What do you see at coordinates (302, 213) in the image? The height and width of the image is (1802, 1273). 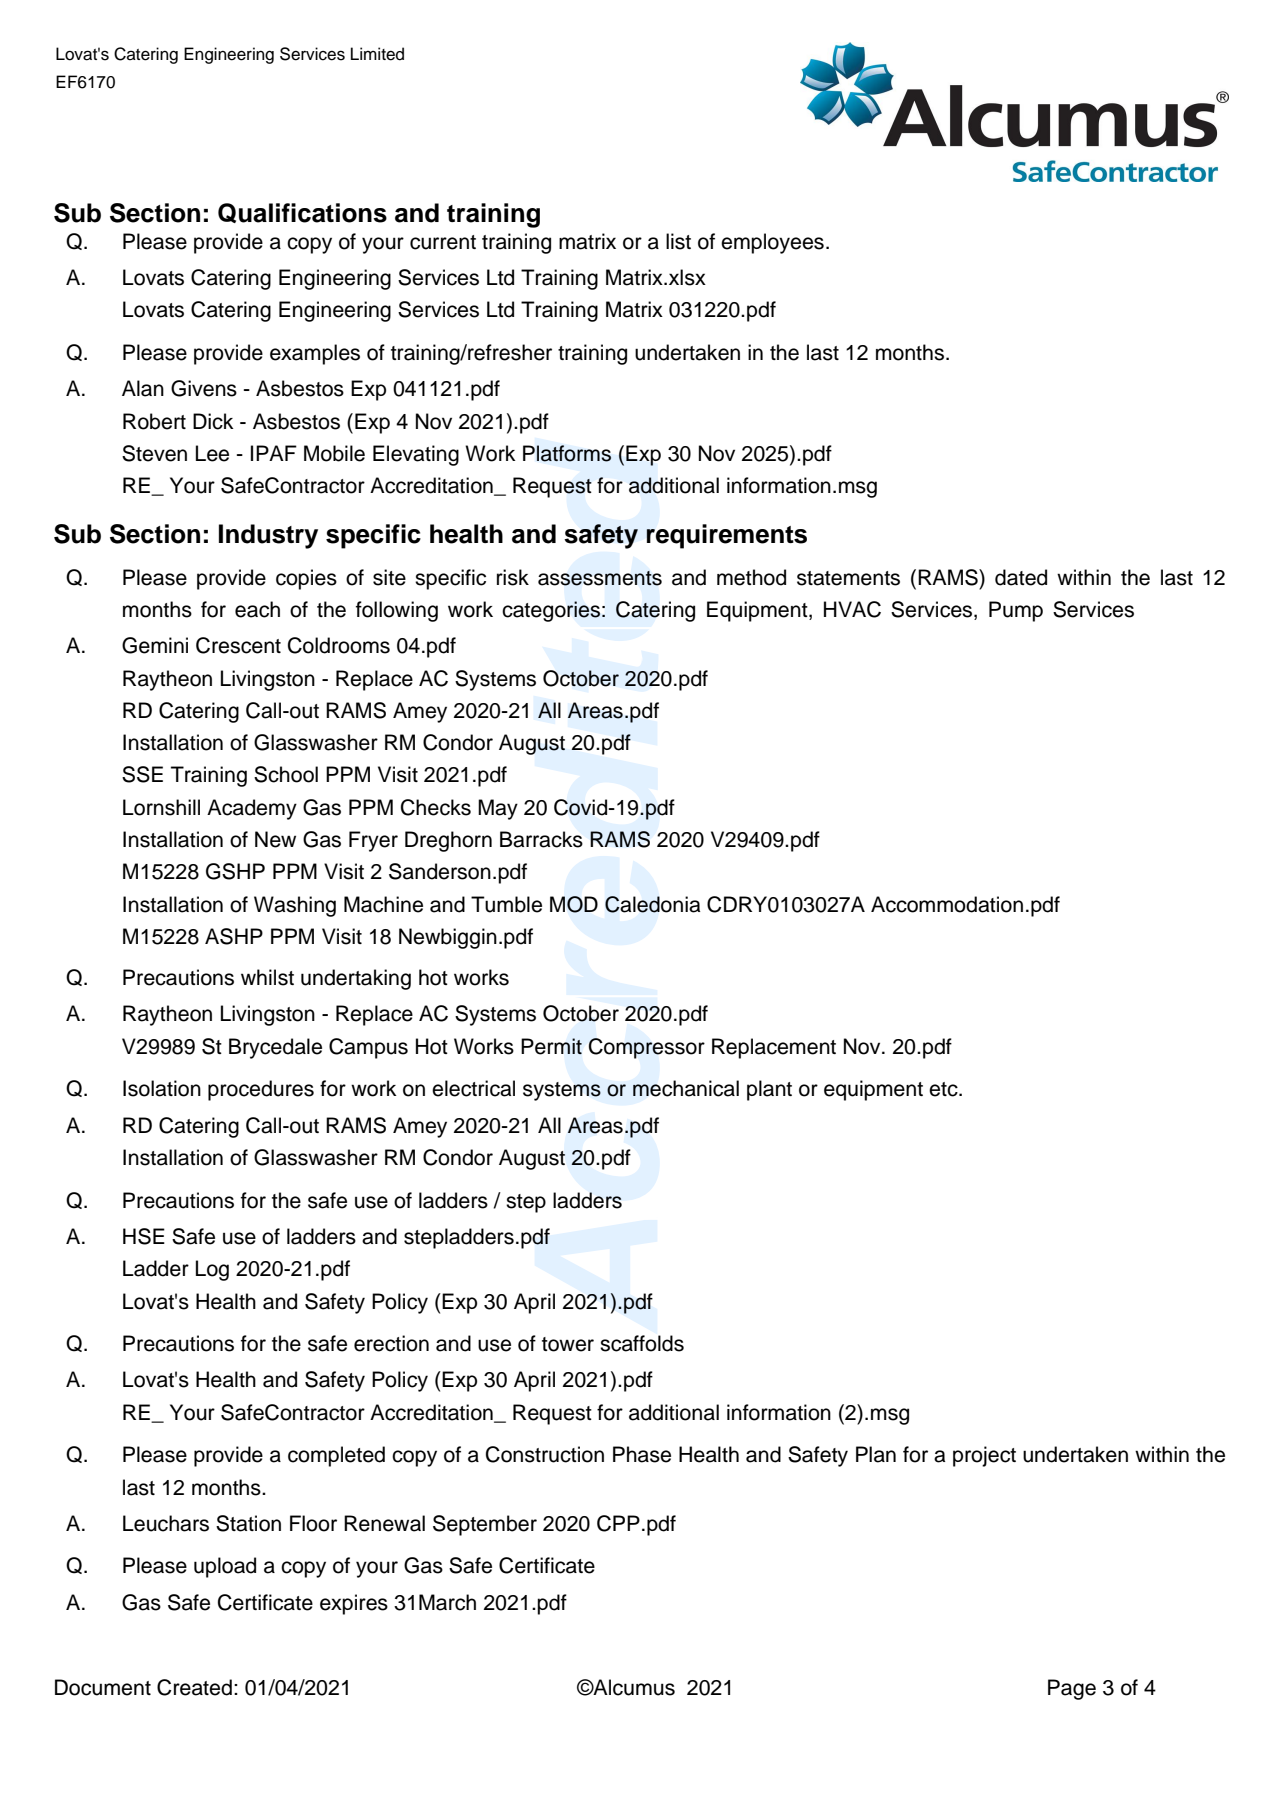 I see `Qualifications` at bounding box center [302, 213].
